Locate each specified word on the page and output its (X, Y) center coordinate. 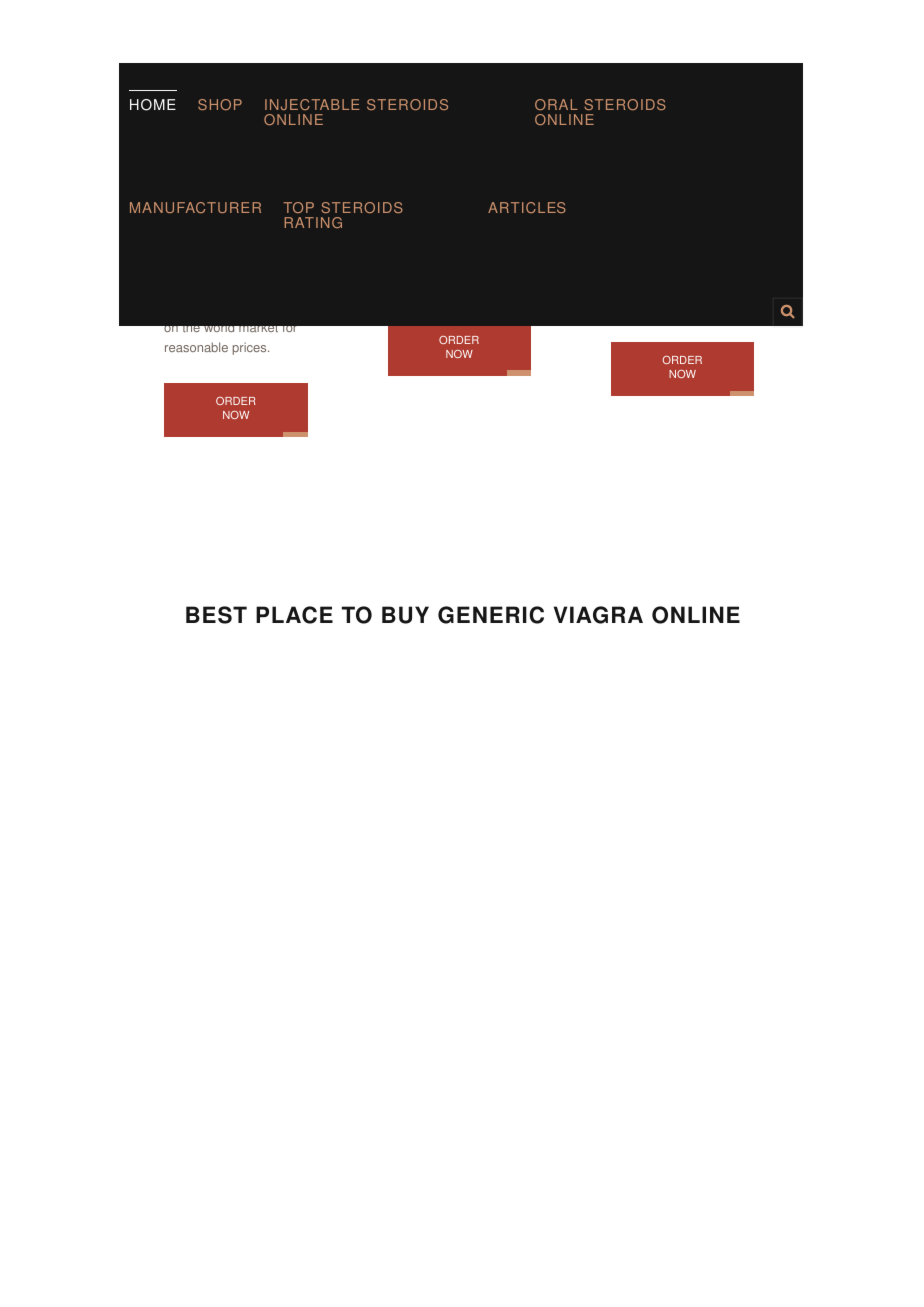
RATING (313, 222)
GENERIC (491, 615)
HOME (153, 105)
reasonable (196, 347)
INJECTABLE (312, 104)
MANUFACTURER (195, 207)
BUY (405, 615)
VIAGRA (598, 615)
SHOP (220, 104)
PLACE (294, 615)
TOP (298, 207)
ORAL (556, 104)
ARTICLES (527, 207)
